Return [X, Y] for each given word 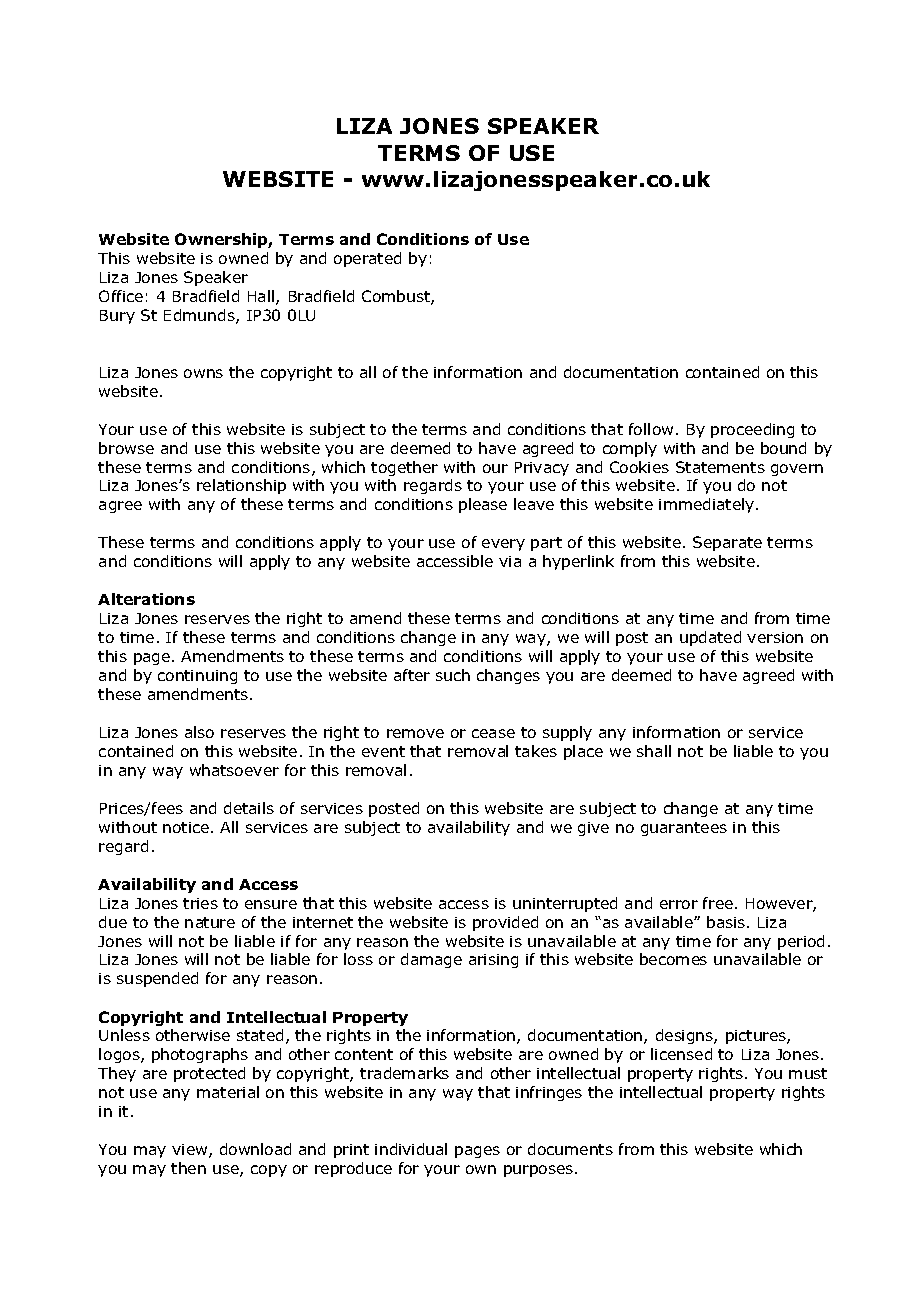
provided [505, 923]
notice [187, 827]
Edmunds [200, 316]
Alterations [146, 599]
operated [367, 259]
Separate [727, 543]
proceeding [752, 430]
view [191, 1151]
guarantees [684, 829]
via [510, 561]
